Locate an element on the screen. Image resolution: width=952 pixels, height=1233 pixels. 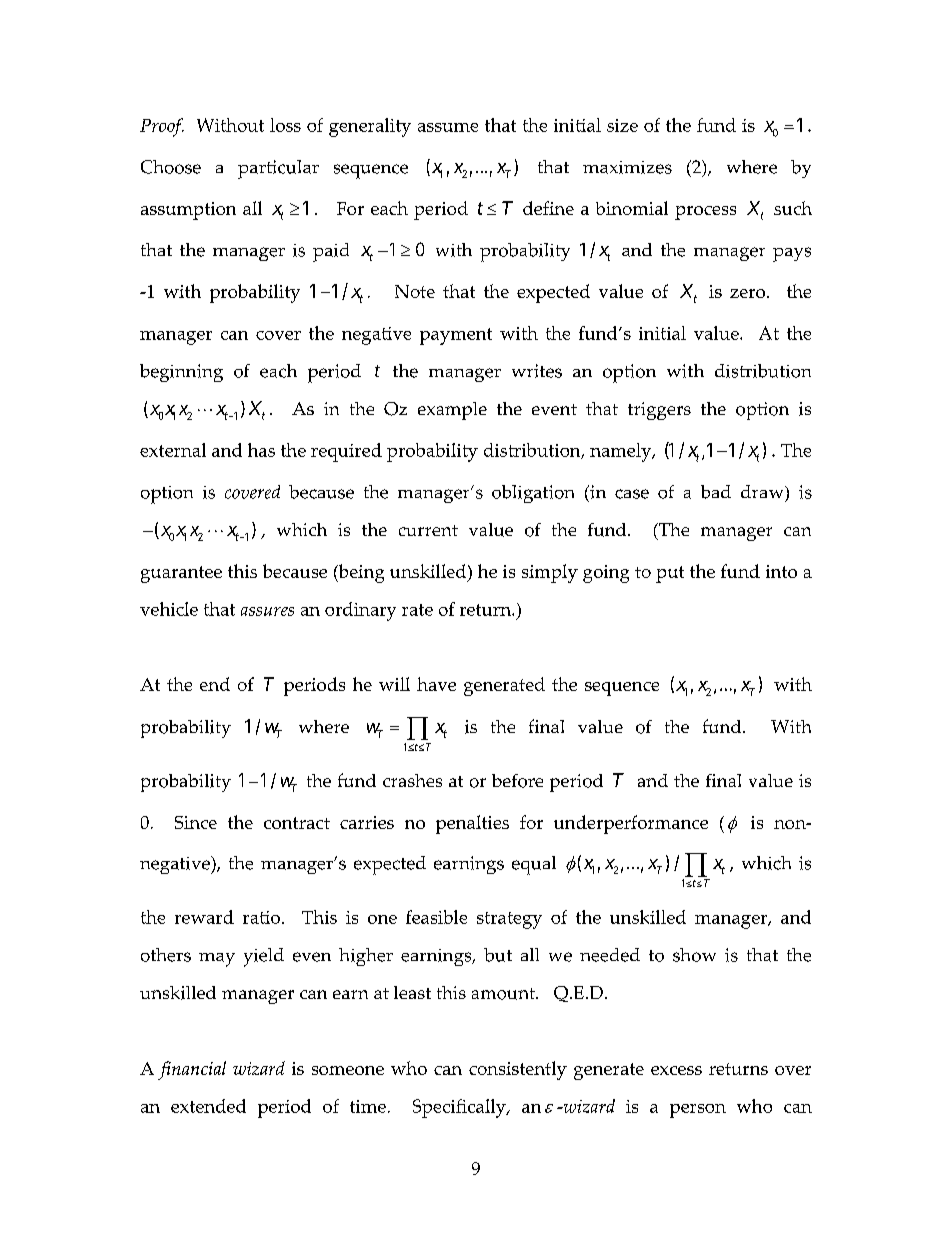
feasible is located at coordinates (436, 917).
